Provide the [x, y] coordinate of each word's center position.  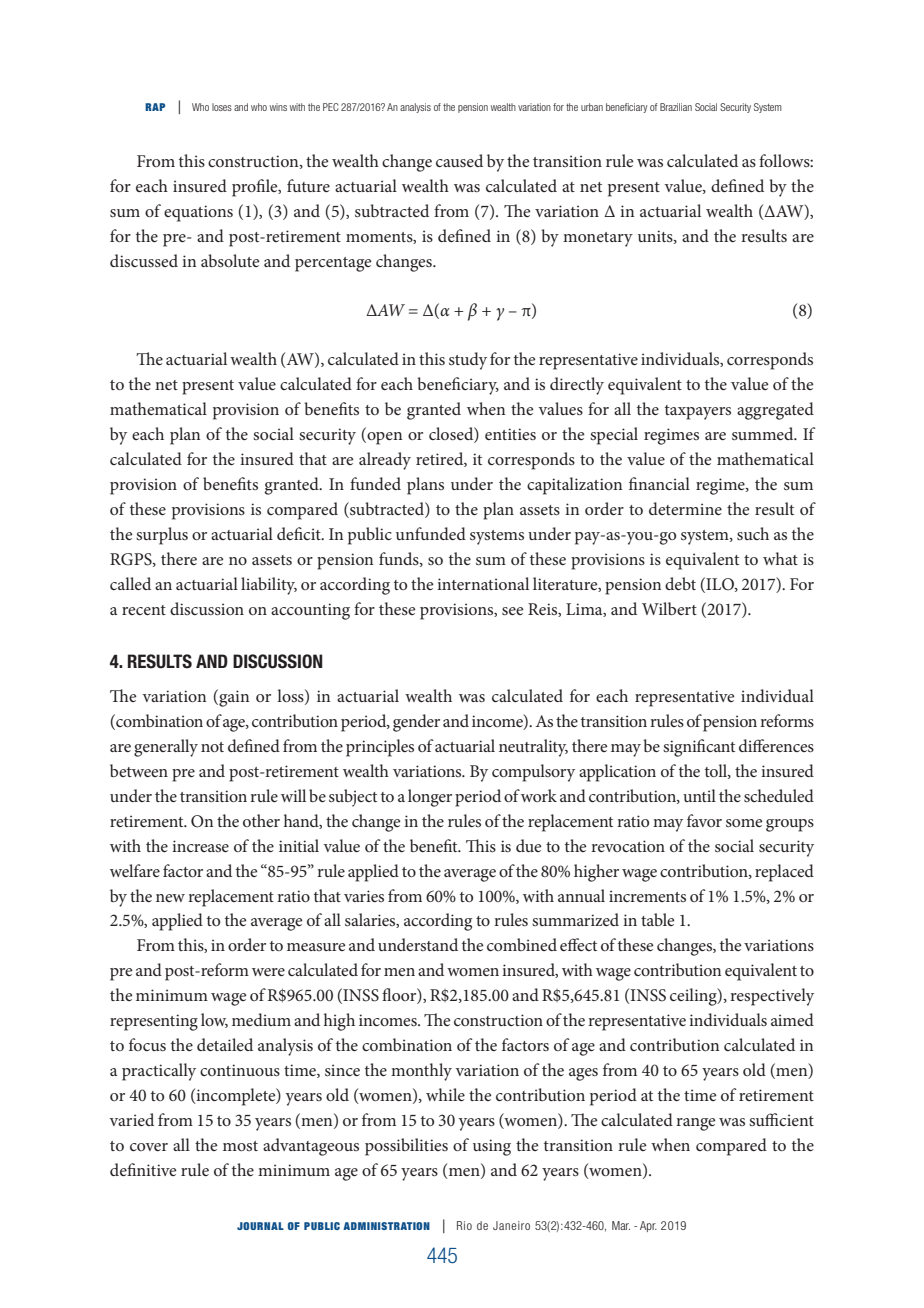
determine [685, 508]
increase [200, 846]
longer [430, 798]
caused [459, 160]
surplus [162, 536]
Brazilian [676, 107]
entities [510, 434]
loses [222, 107]
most [240, 1146]
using [492, 1147]
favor [704, 820]
